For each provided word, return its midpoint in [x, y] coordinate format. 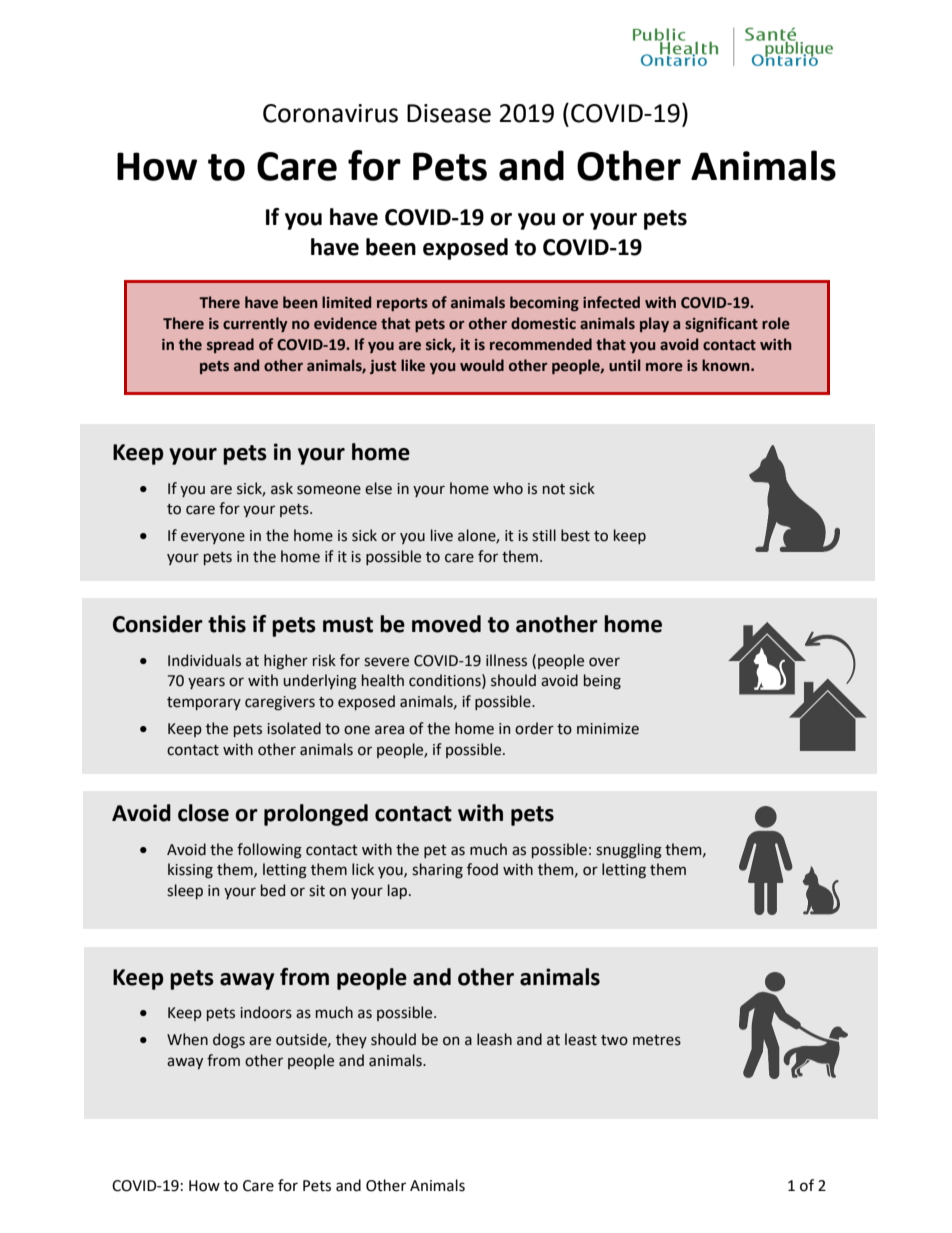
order [534, 728]
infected [611, 302]
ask [282, 488]
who [508, 488]
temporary [204, 703]
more [664, 367]
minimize [608, 729]
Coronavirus [330, 113]
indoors [266, 1012]
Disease [449, 113]
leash [494, 1039]
